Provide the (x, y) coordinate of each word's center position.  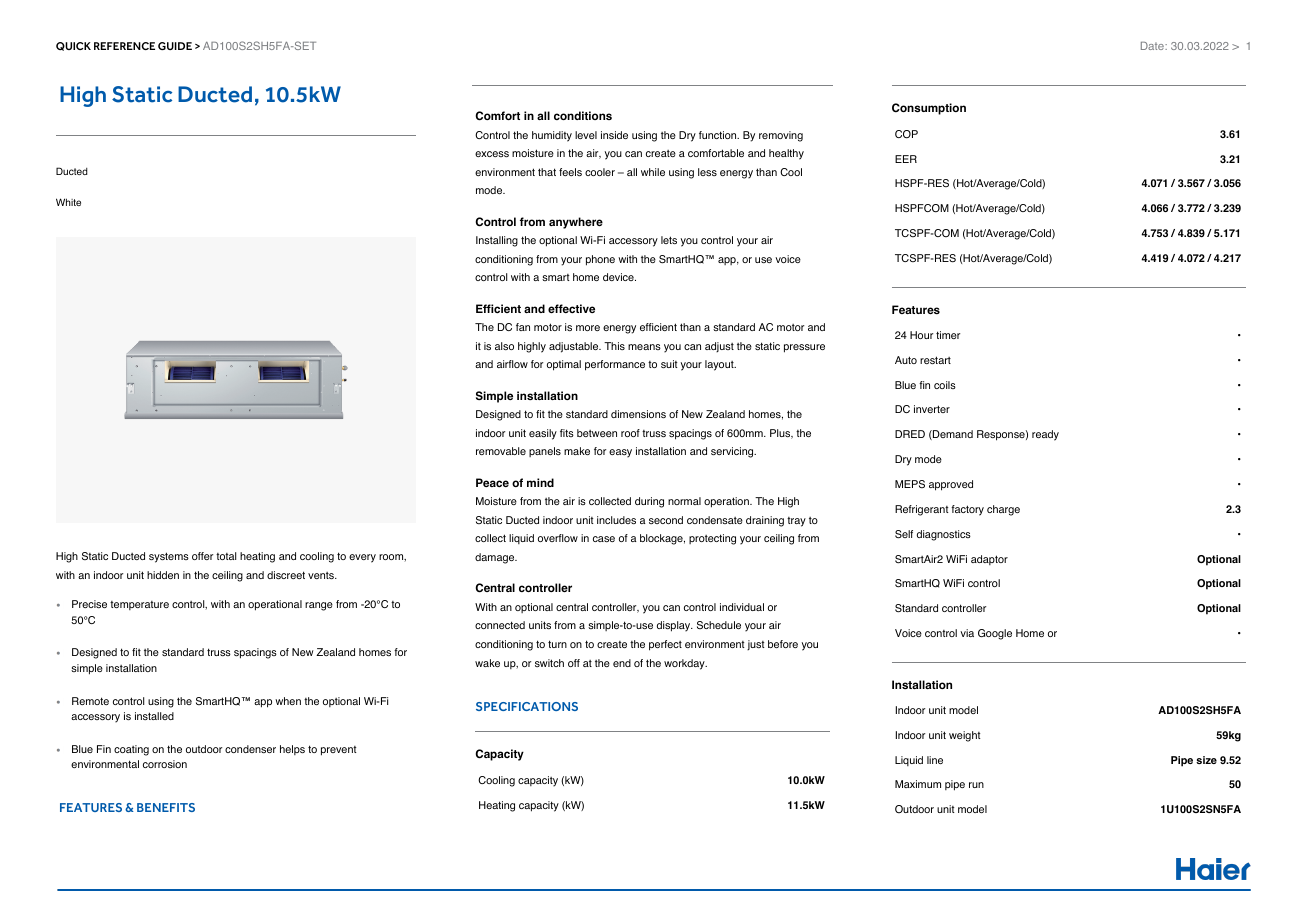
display (675, 626)
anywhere (576, 223)
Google (995, 634)
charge (1003, 510)
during (649, 502)
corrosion (165, 764)
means (644, 347)
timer (948, 335)
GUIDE (175, 46)
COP (906, 134)
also (504, 346)
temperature (139, 605)
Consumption (929, 109)
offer (202, 556)
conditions (583, 115)
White (68, 202)
